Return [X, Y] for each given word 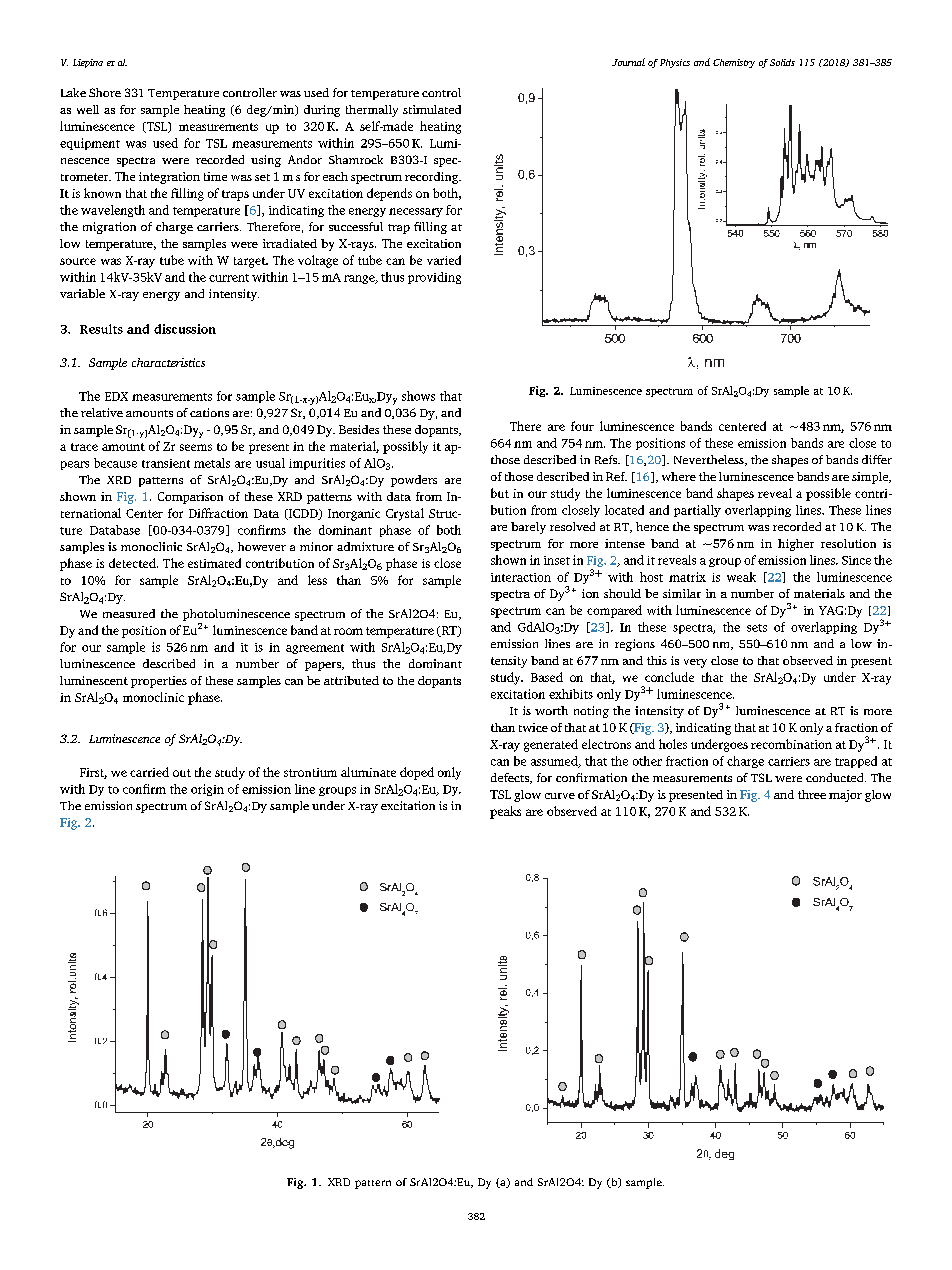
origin [207, 790]
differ [877, 459]
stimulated [432, 109]
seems [196, 447]
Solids [782, 62]
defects [511, 778]
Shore [105, 92]
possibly [405, 447]
